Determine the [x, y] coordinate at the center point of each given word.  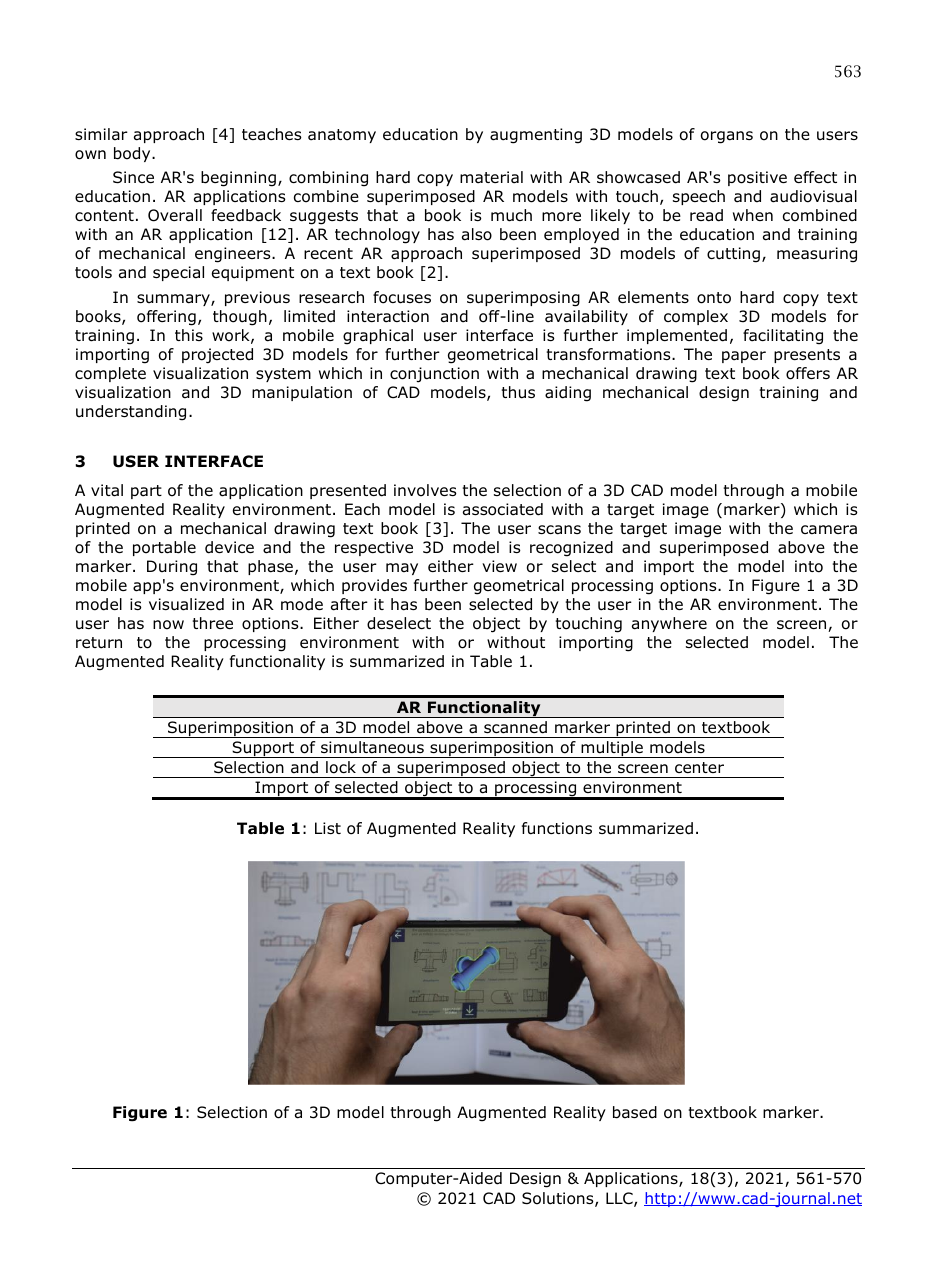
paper [744, 357]
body [133, 154]
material [491, 177]
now [168, 625]
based [635, 1112]
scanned [515, 727]
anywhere [669, 624]
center [699, 767]
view [499, 566]
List [328, 828]
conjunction [434, 375]
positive [757, 178]
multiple [612, 749]
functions [557, 828]
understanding [131, 413]
